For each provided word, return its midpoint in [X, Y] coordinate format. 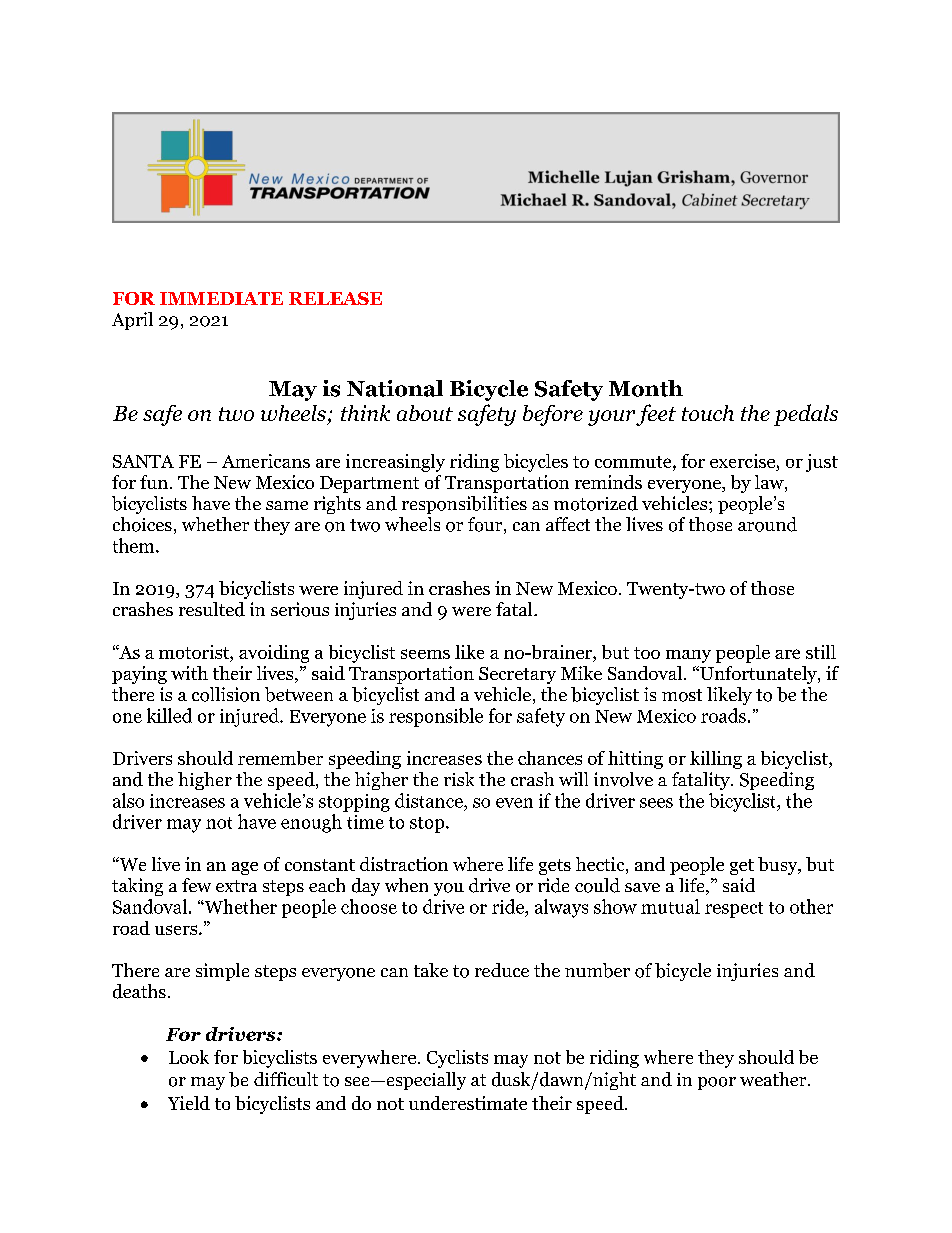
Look [189, 1057]
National [395, 388]
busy [779, 866]
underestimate [468, 1103]
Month [646, 388]
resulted [212, 609]
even [514, 803]
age [245, 868]
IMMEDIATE [221, 298]
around [767, 524]
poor [717, 1083]
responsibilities [464, 505]
